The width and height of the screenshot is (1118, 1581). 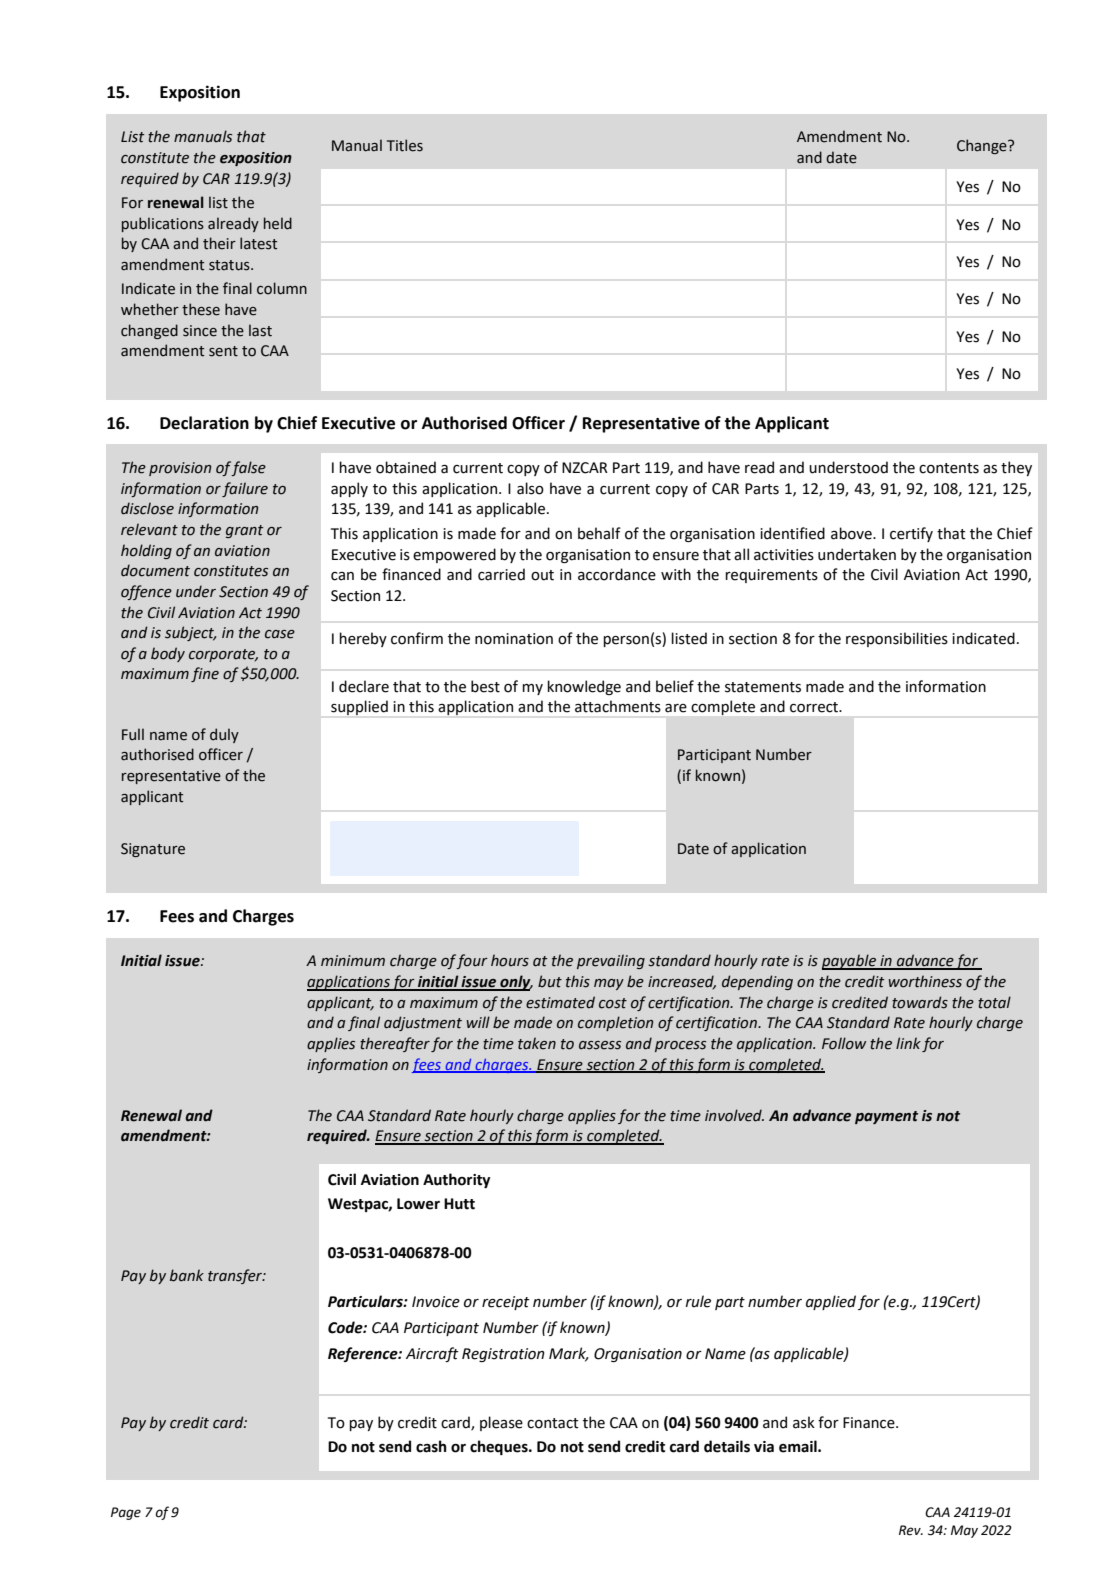 I want to click on contact, so click(x=553, y=1423).
